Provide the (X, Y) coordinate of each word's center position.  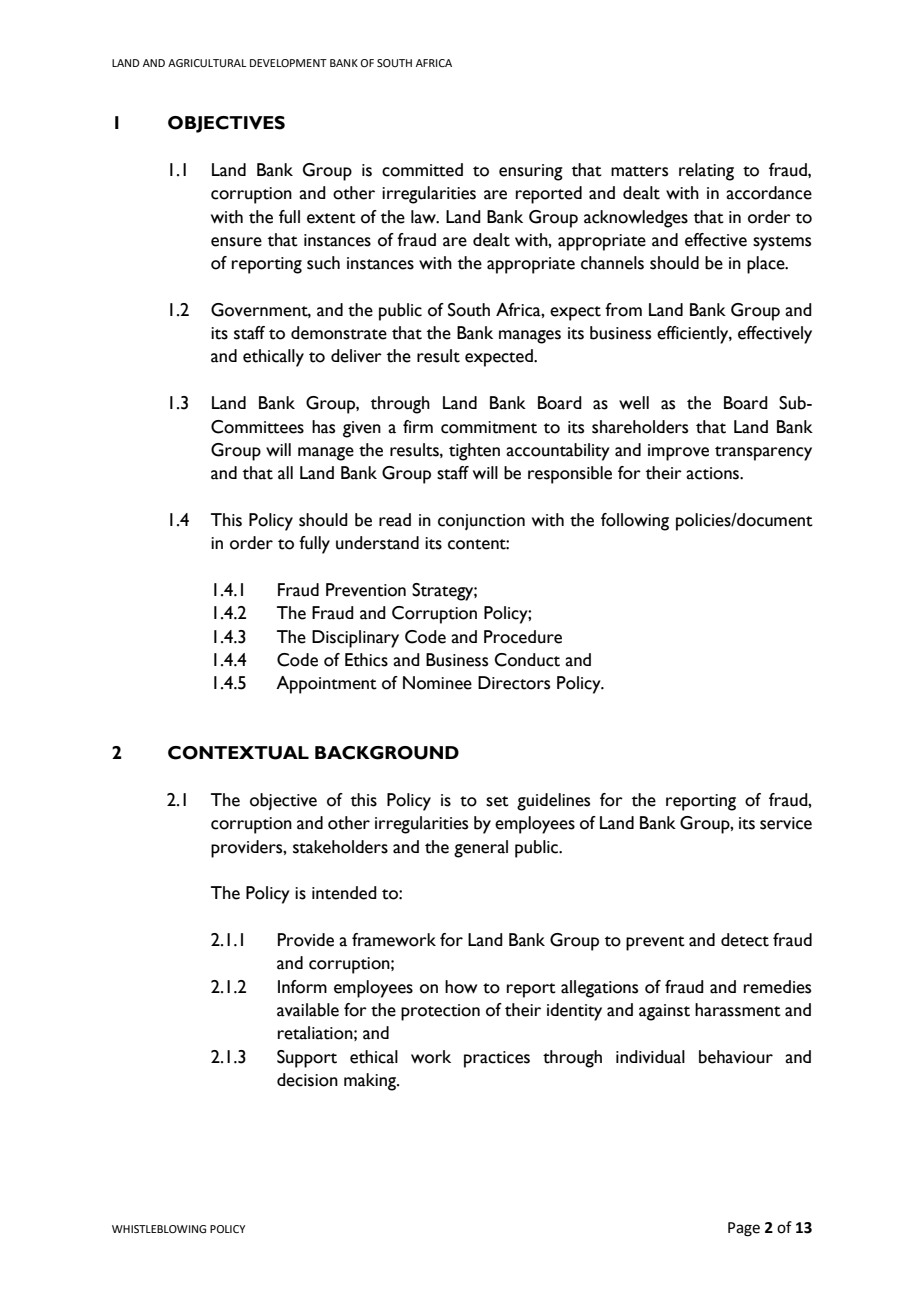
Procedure (523, 637)
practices (497, 1059)
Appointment (326, 685)
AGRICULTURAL (207, 63)
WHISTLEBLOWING (159, 1229)
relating (706, 172)
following (635, 522)
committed (422, 170)
